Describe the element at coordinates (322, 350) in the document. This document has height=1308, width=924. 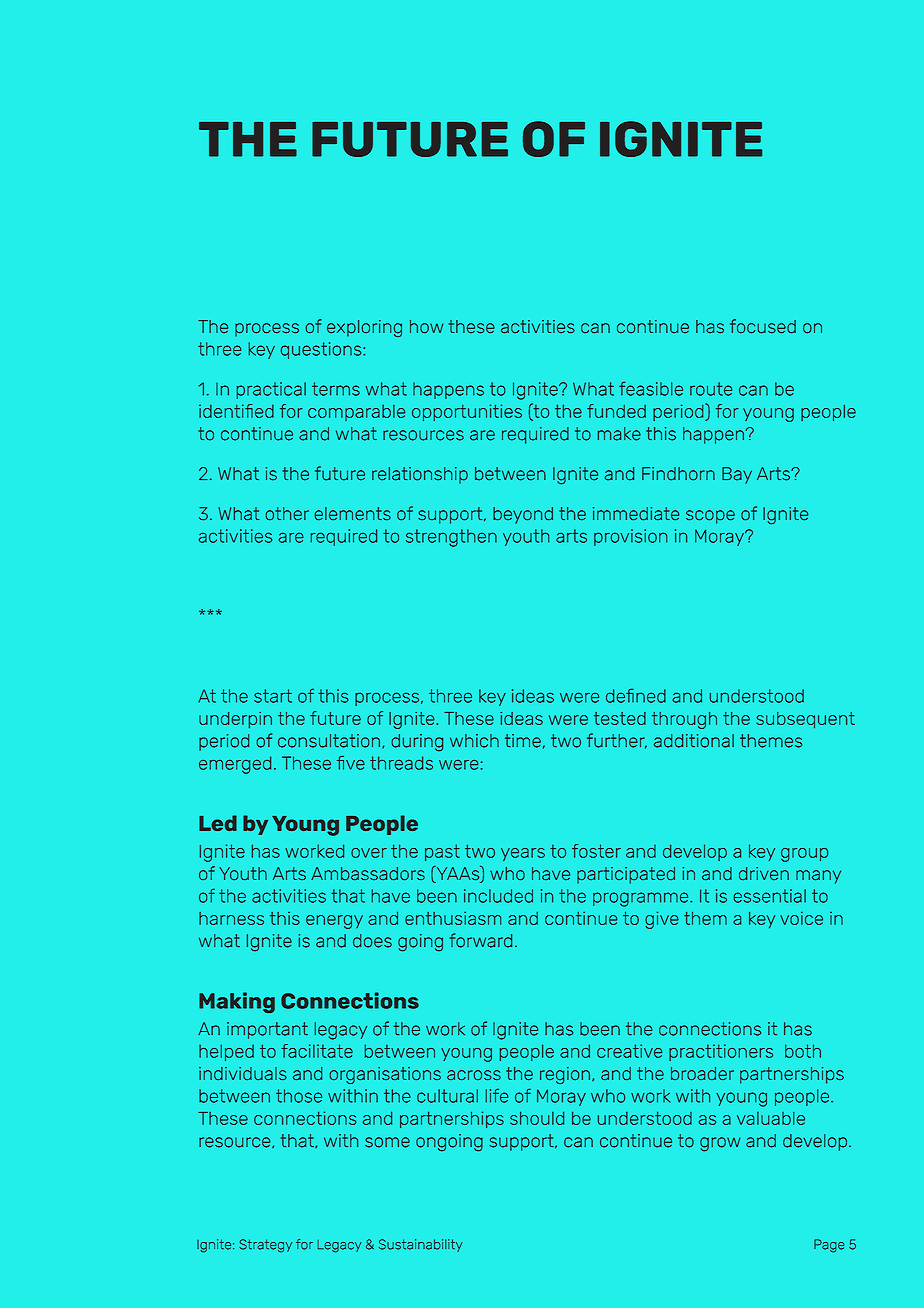
I see `questions` at that location.
